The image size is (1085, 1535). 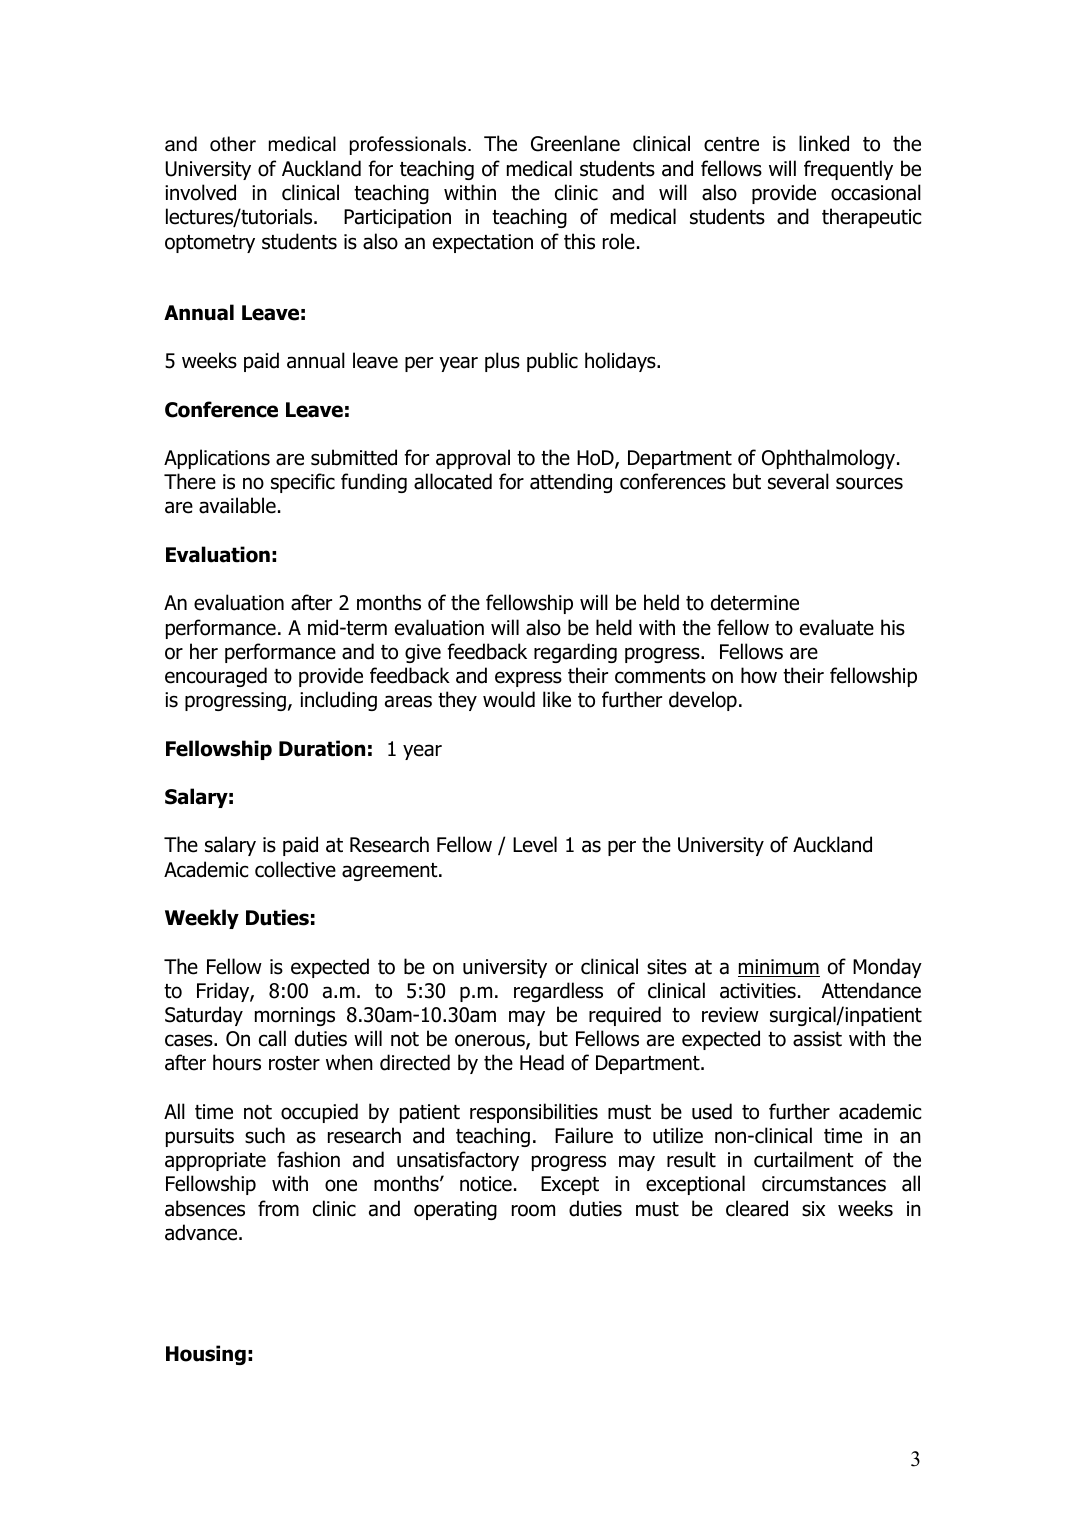 I want to click on Housing, so click(x=206, y=1355).
